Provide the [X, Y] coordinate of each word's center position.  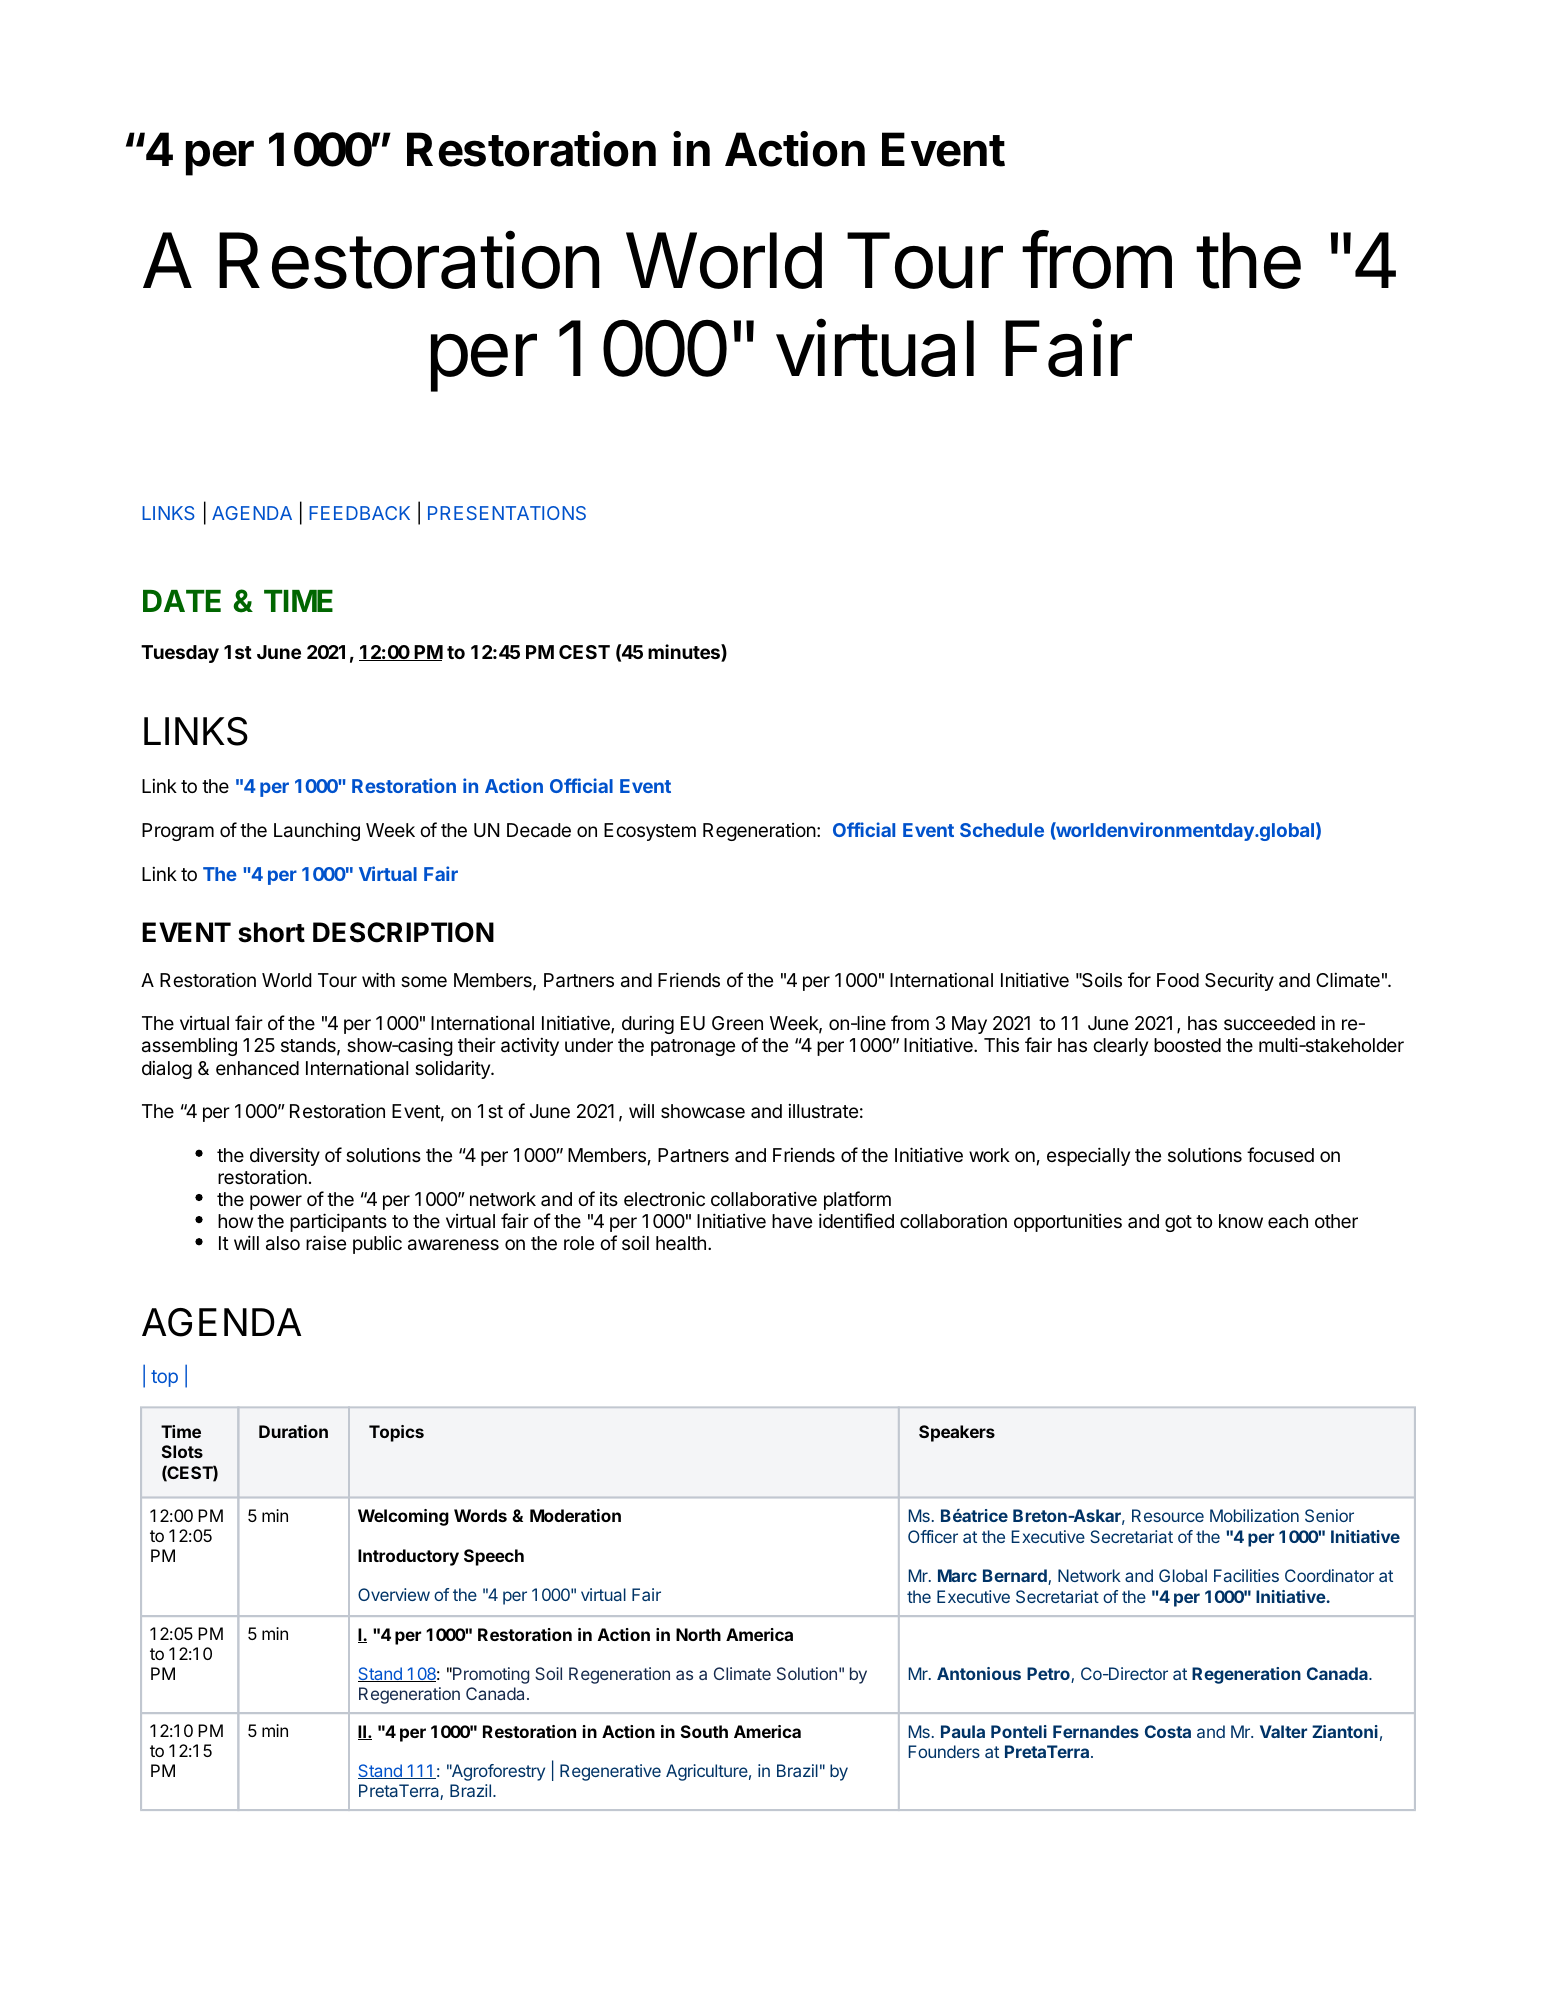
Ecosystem [650, 832]
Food [1178, 980]
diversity [285, 1156]
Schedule [1002, 830]
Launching [317, 831]
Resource [1168, 1515]
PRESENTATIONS [507, 513]
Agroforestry [497, 1772]
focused [1280, 1154]
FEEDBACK [359, 513]
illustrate [823, 1111]
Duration [293, 1431]
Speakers [957, 1433]
